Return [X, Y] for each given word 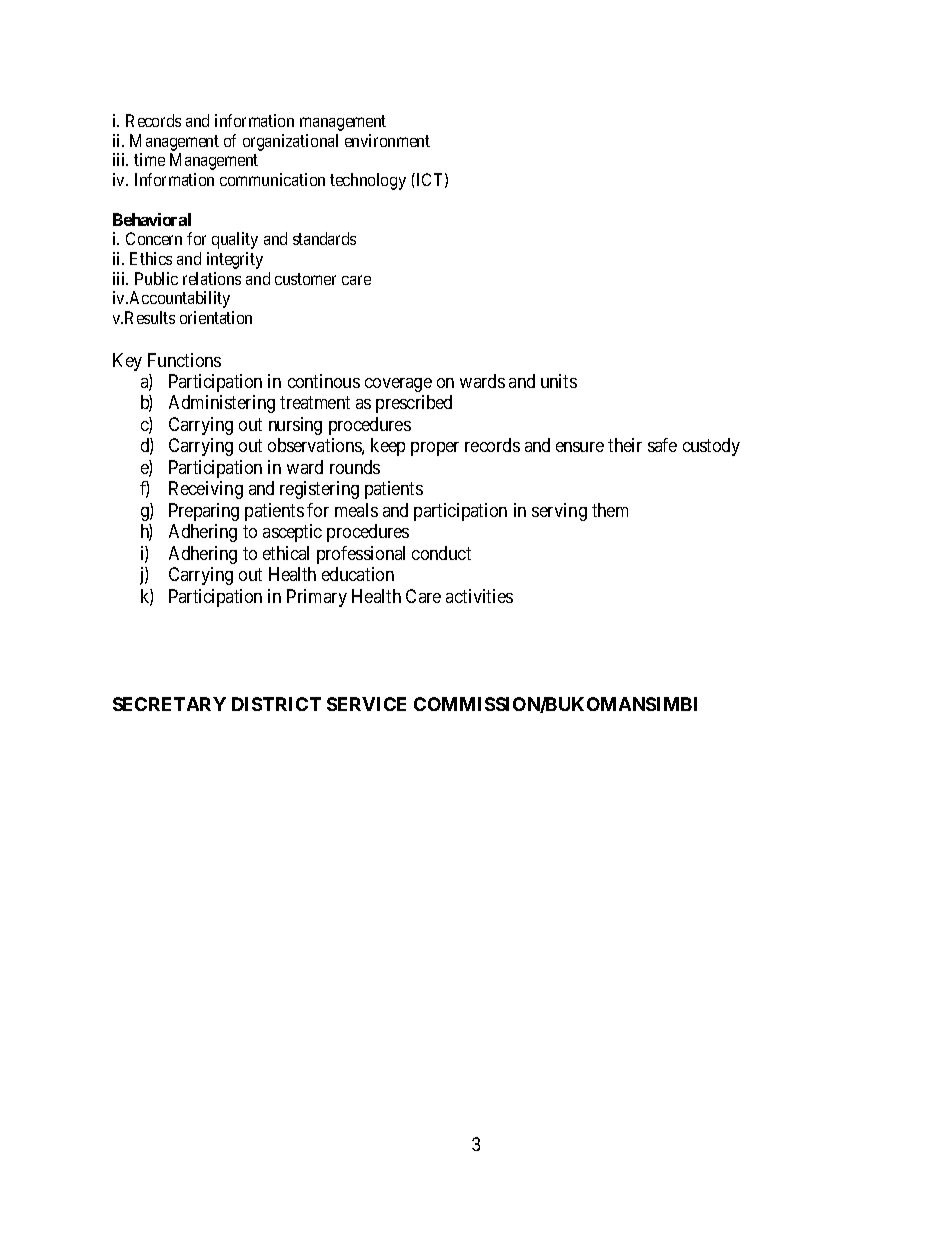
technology [368, 181]
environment [387, 140]
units [559, 381]
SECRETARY [169, 704]
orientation [216, 317]
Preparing [204, 512]
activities [479, 596]
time [149, 159]
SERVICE [366, 704]
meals [356, 510]
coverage [398, 385]
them [610, 510]
